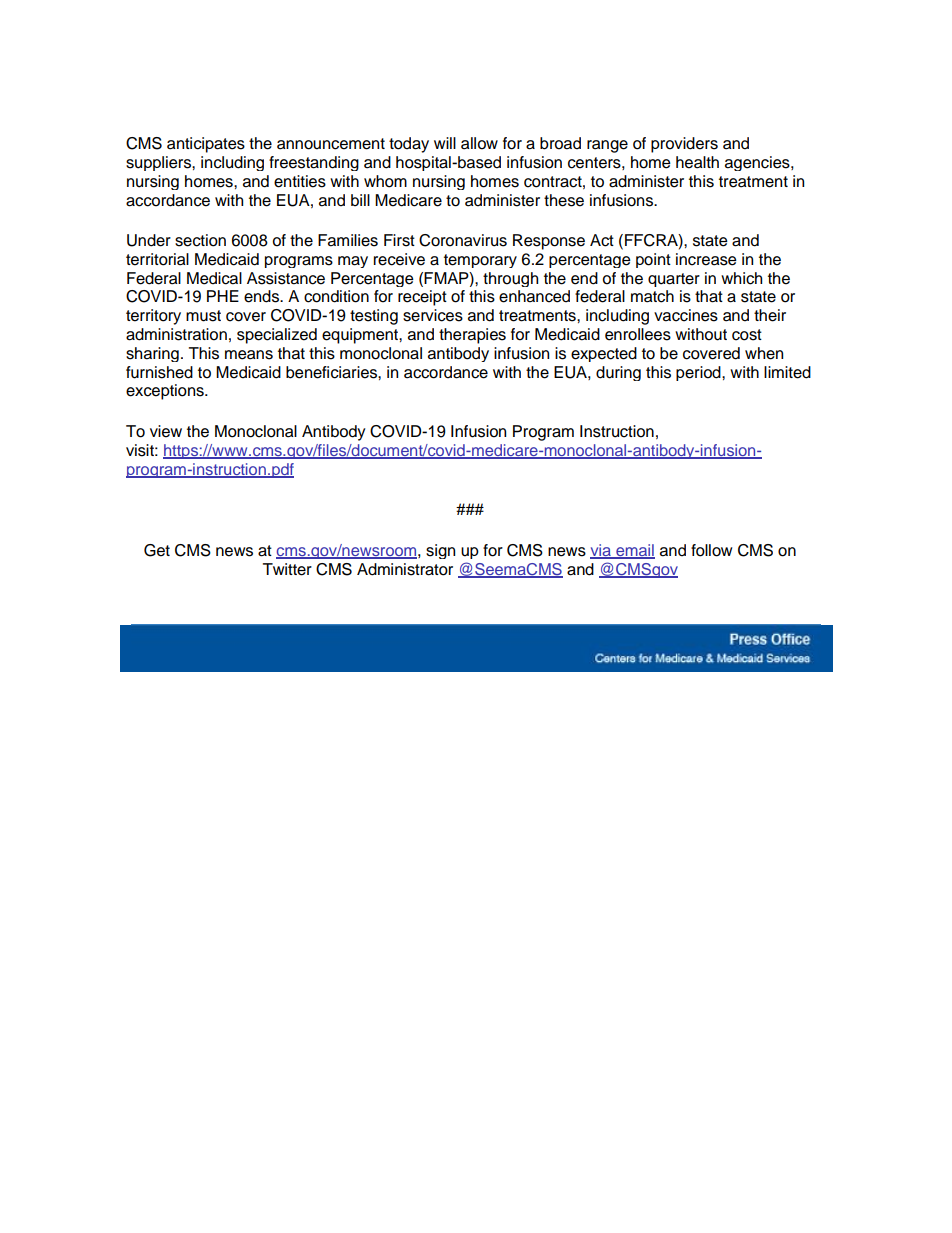 This screenshot has height=1233, width=952. What do you see at coordinates (440, 551) in the screenshot?
I see `sign` at bounding box center [440, 551].
